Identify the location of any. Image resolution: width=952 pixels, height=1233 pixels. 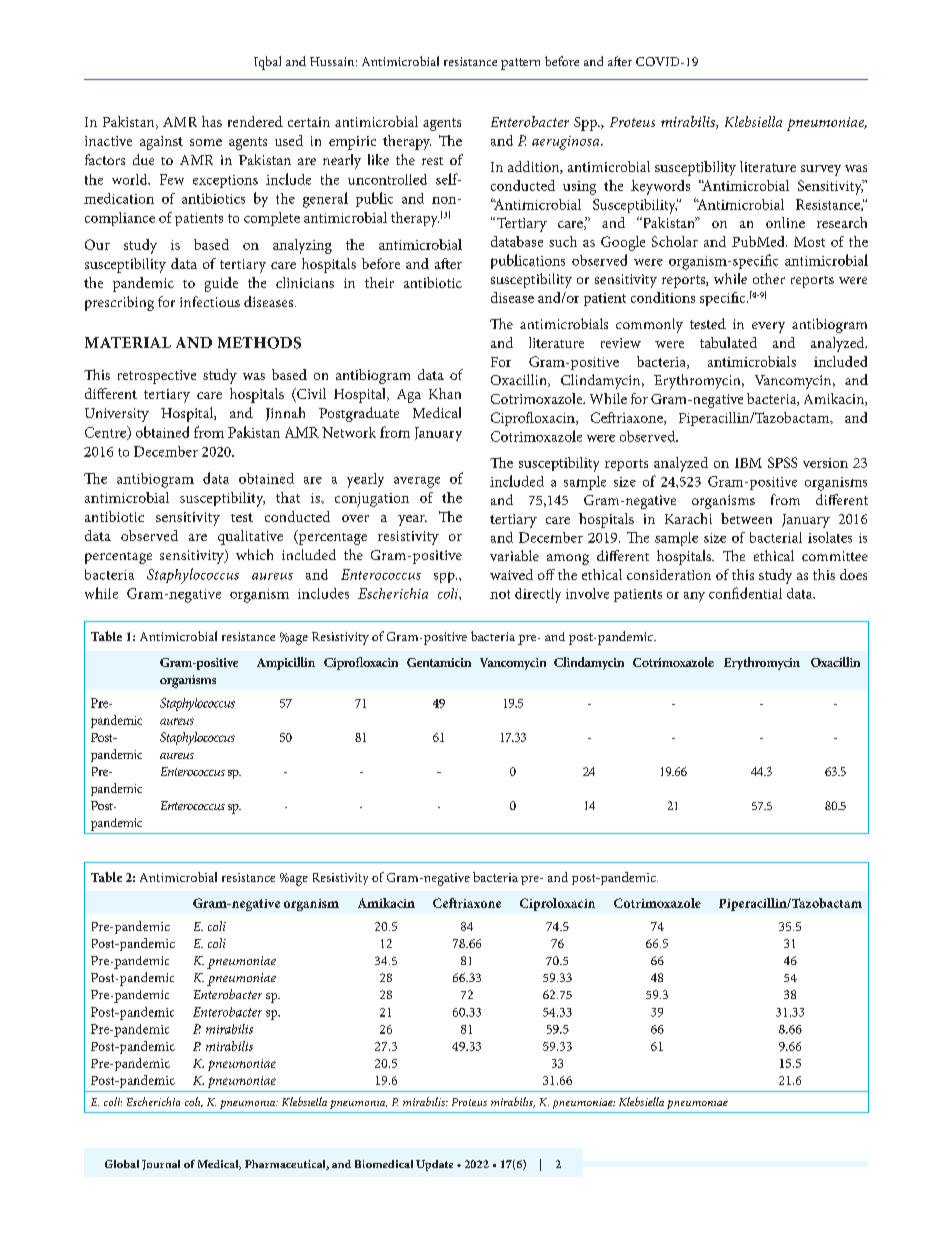
(694, 597).
